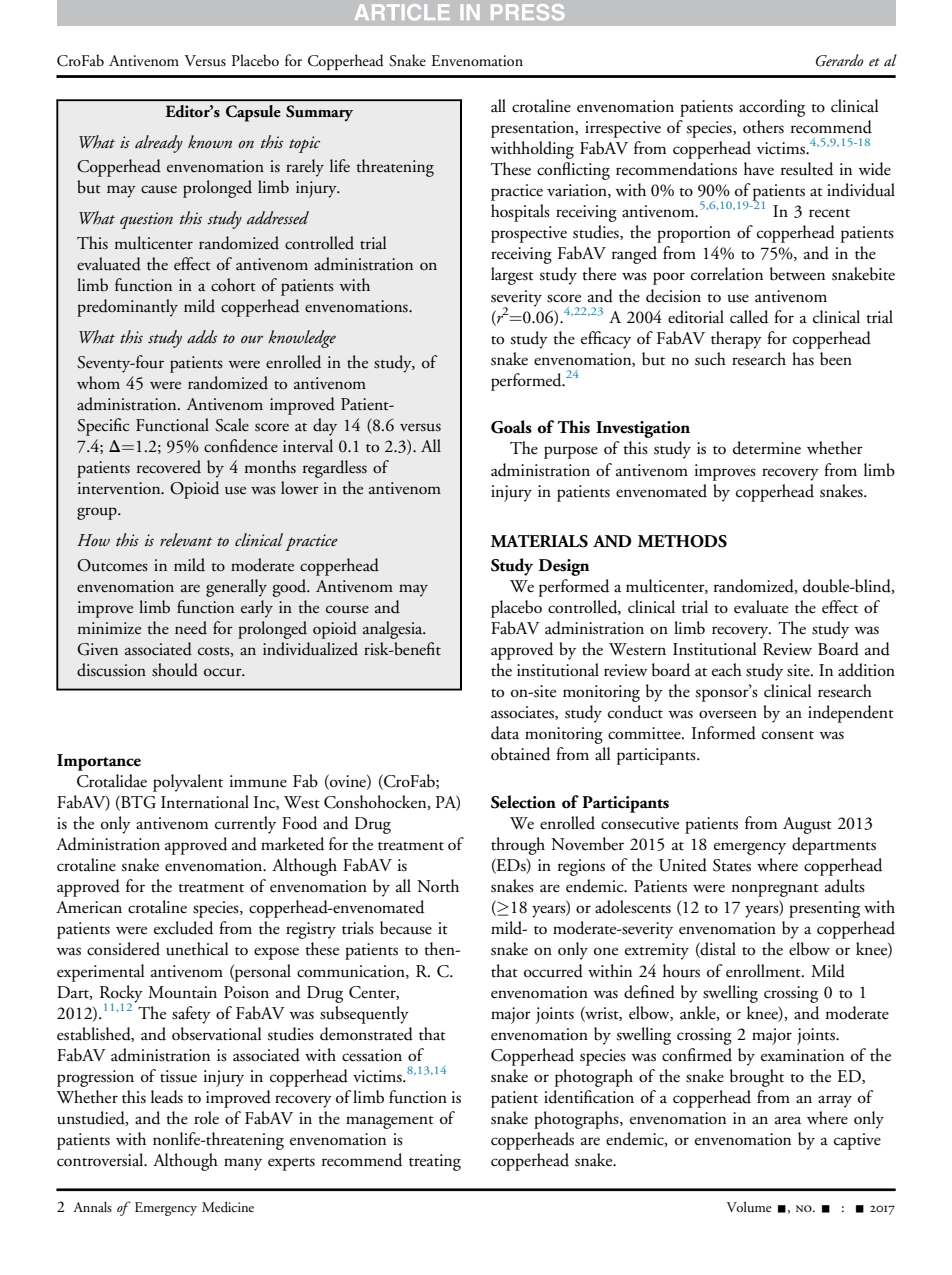  I want to click on many, so click(243, 1164).
